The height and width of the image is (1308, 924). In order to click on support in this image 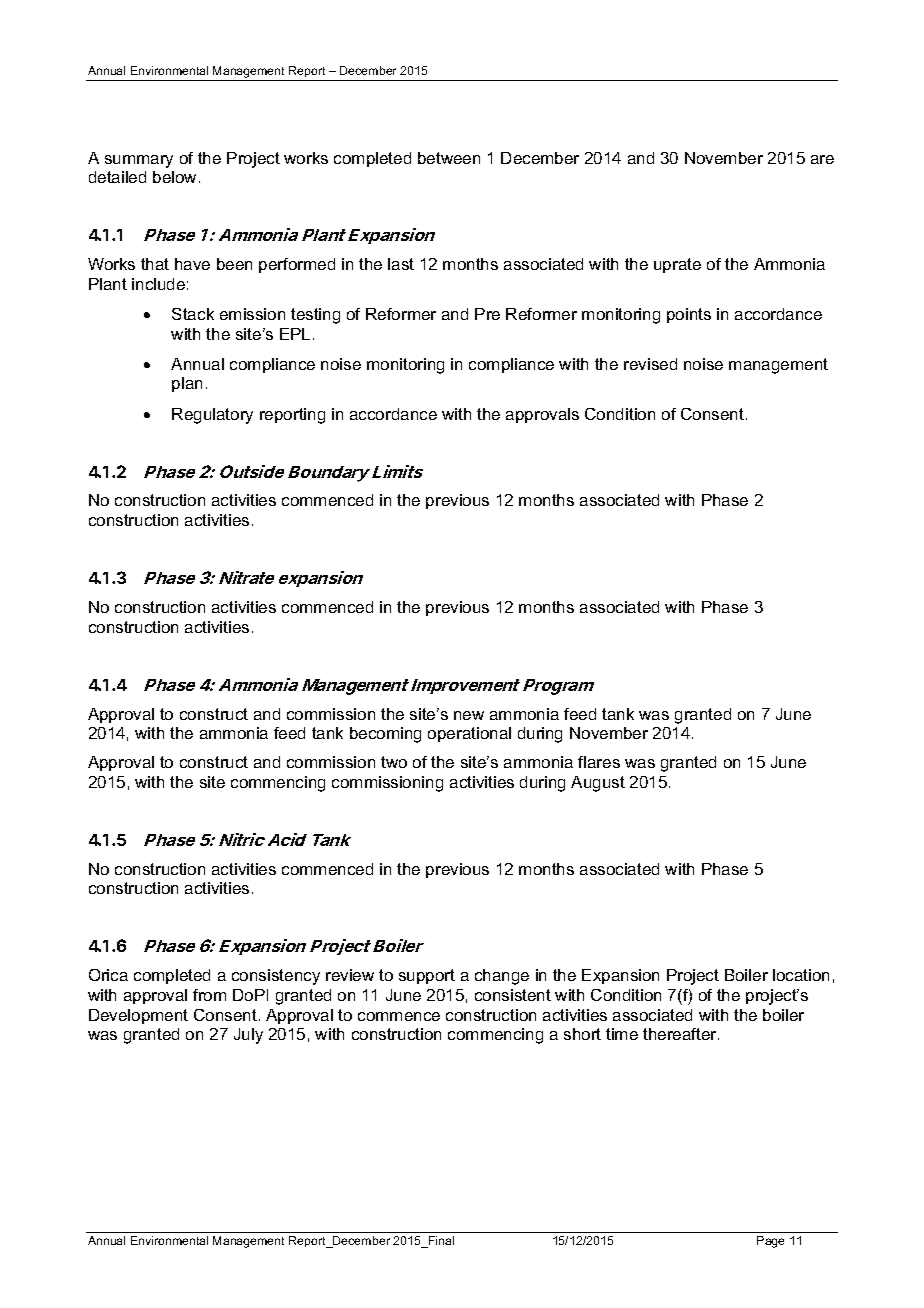, I will do `click(427, 976)`.
